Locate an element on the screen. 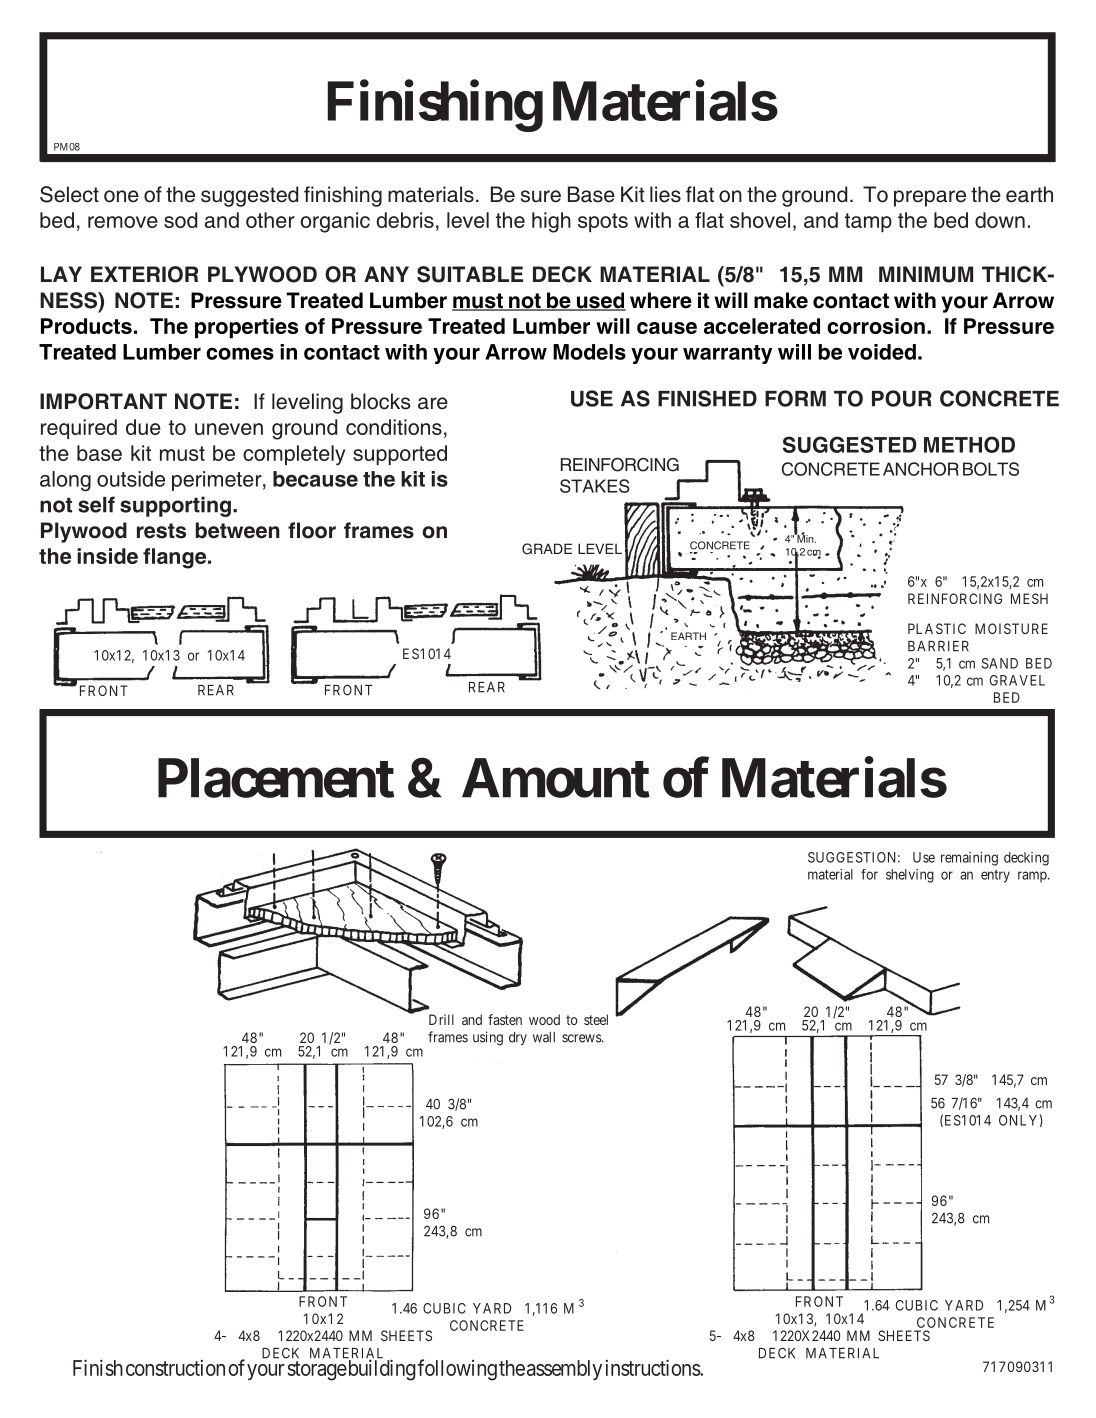 This screenshot has width=1096, height=1418. remaining is located at coordinates (969, 859).
